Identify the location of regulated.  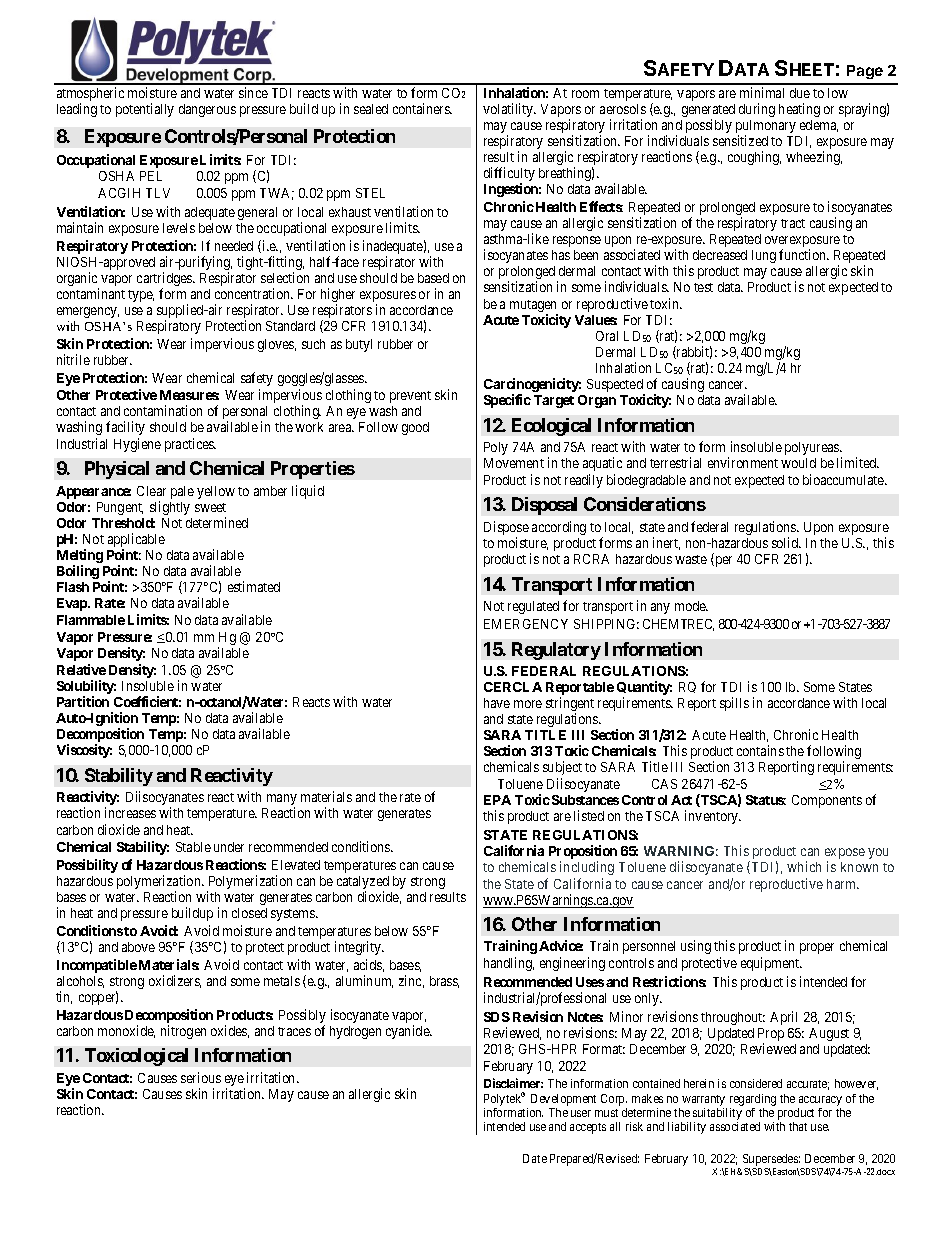
(533, 607).
